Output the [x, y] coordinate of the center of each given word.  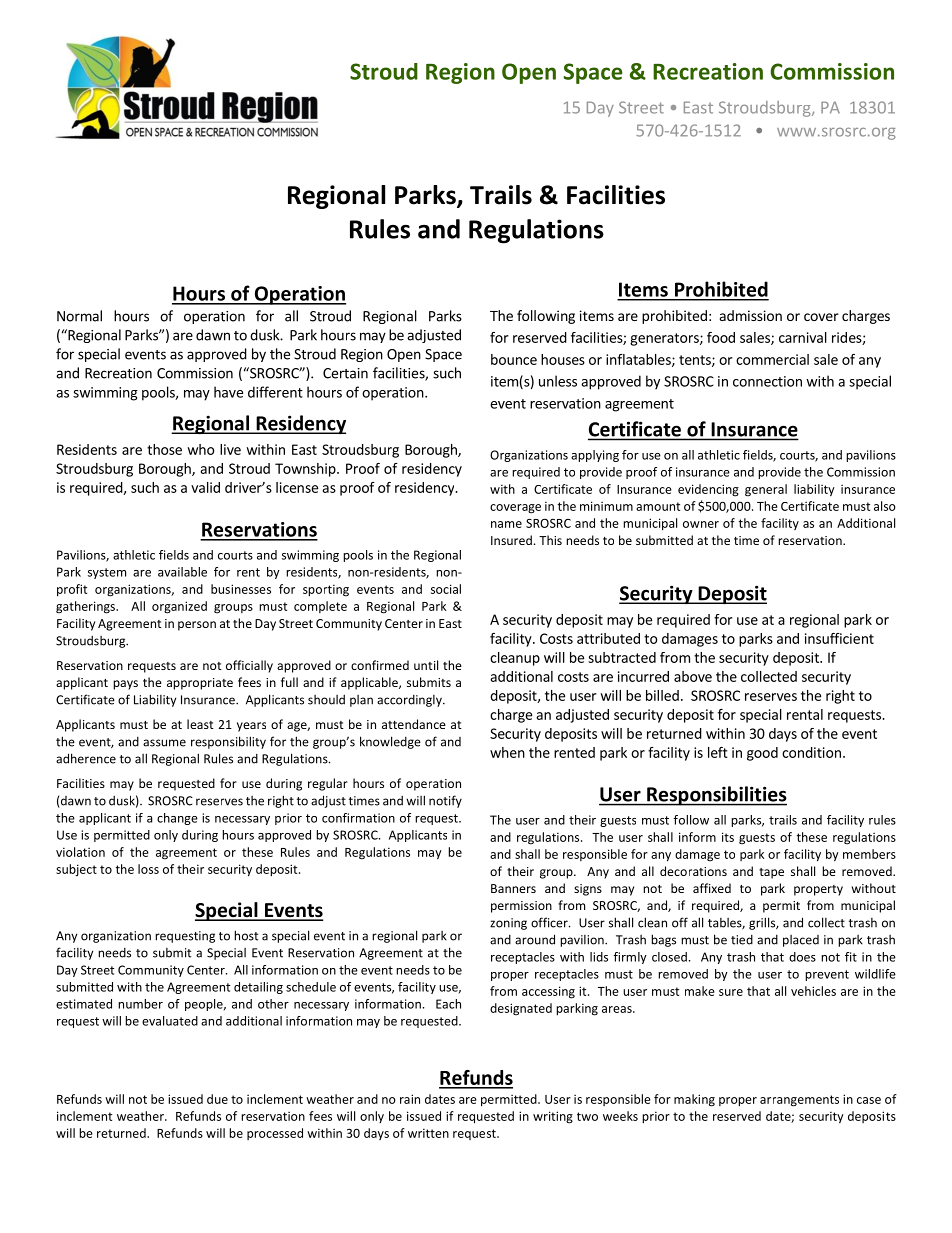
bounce [514, 359]
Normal [79, 316]
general [766, 490]
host [246, 935]
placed [801, 941]
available [182, 572]
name [506, 524]
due [217, 1099]
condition [811, 752]
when [507, 752]
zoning [508, 924]
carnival [803, 337]
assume [164, 743]
